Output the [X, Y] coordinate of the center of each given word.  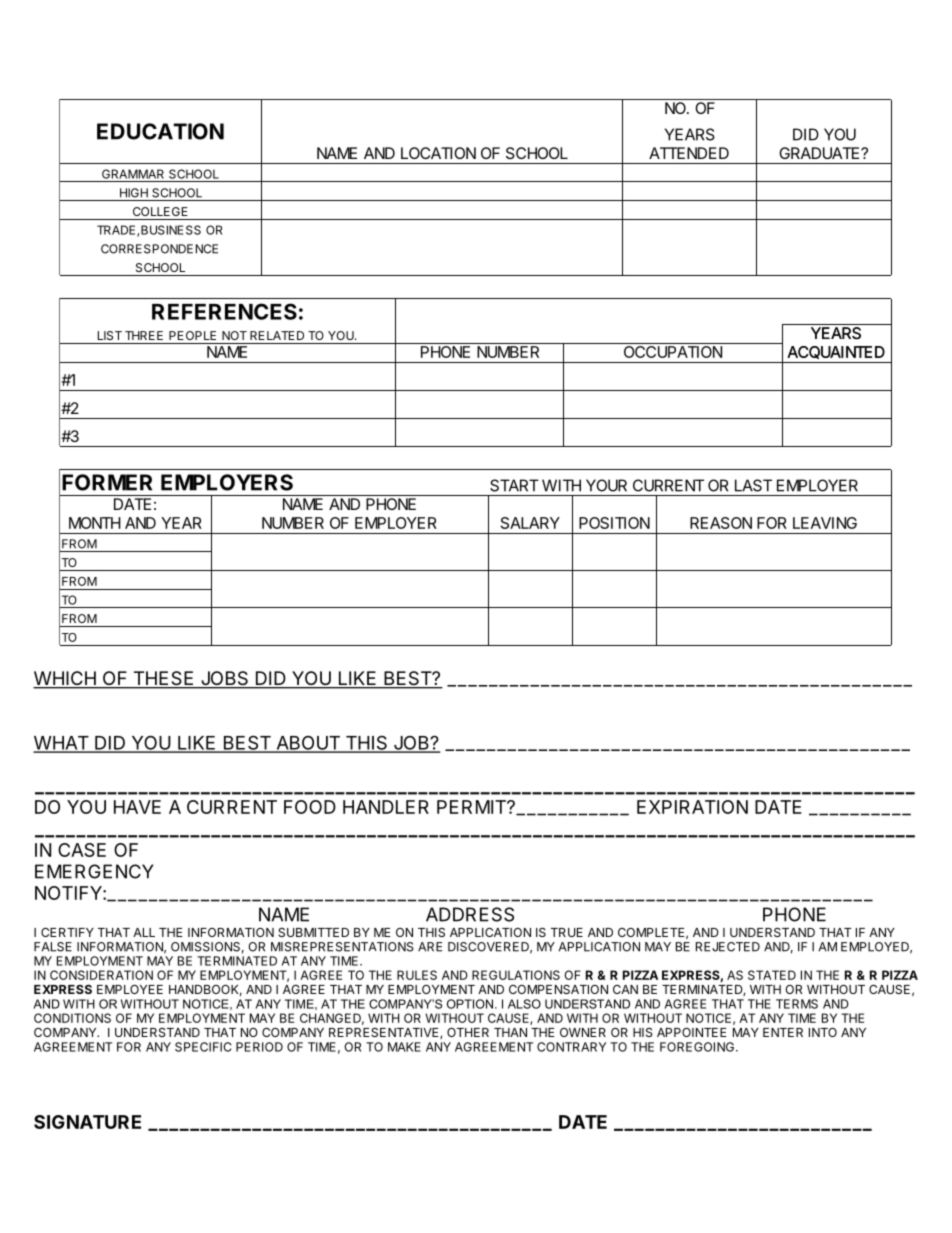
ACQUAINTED [836, 352]
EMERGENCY [94, 871]
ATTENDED [689, 153]
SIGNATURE [87, 1122]
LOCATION [438, 153]
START [514, 485]
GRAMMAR [133, 174]
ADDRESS [470, 914]
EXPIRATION [692, 807]
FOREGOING [698, 1047]
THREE [144, 335]
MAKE [404, 1047]
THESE [163, 679]
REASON [721, 523]
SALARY [530, 523]
